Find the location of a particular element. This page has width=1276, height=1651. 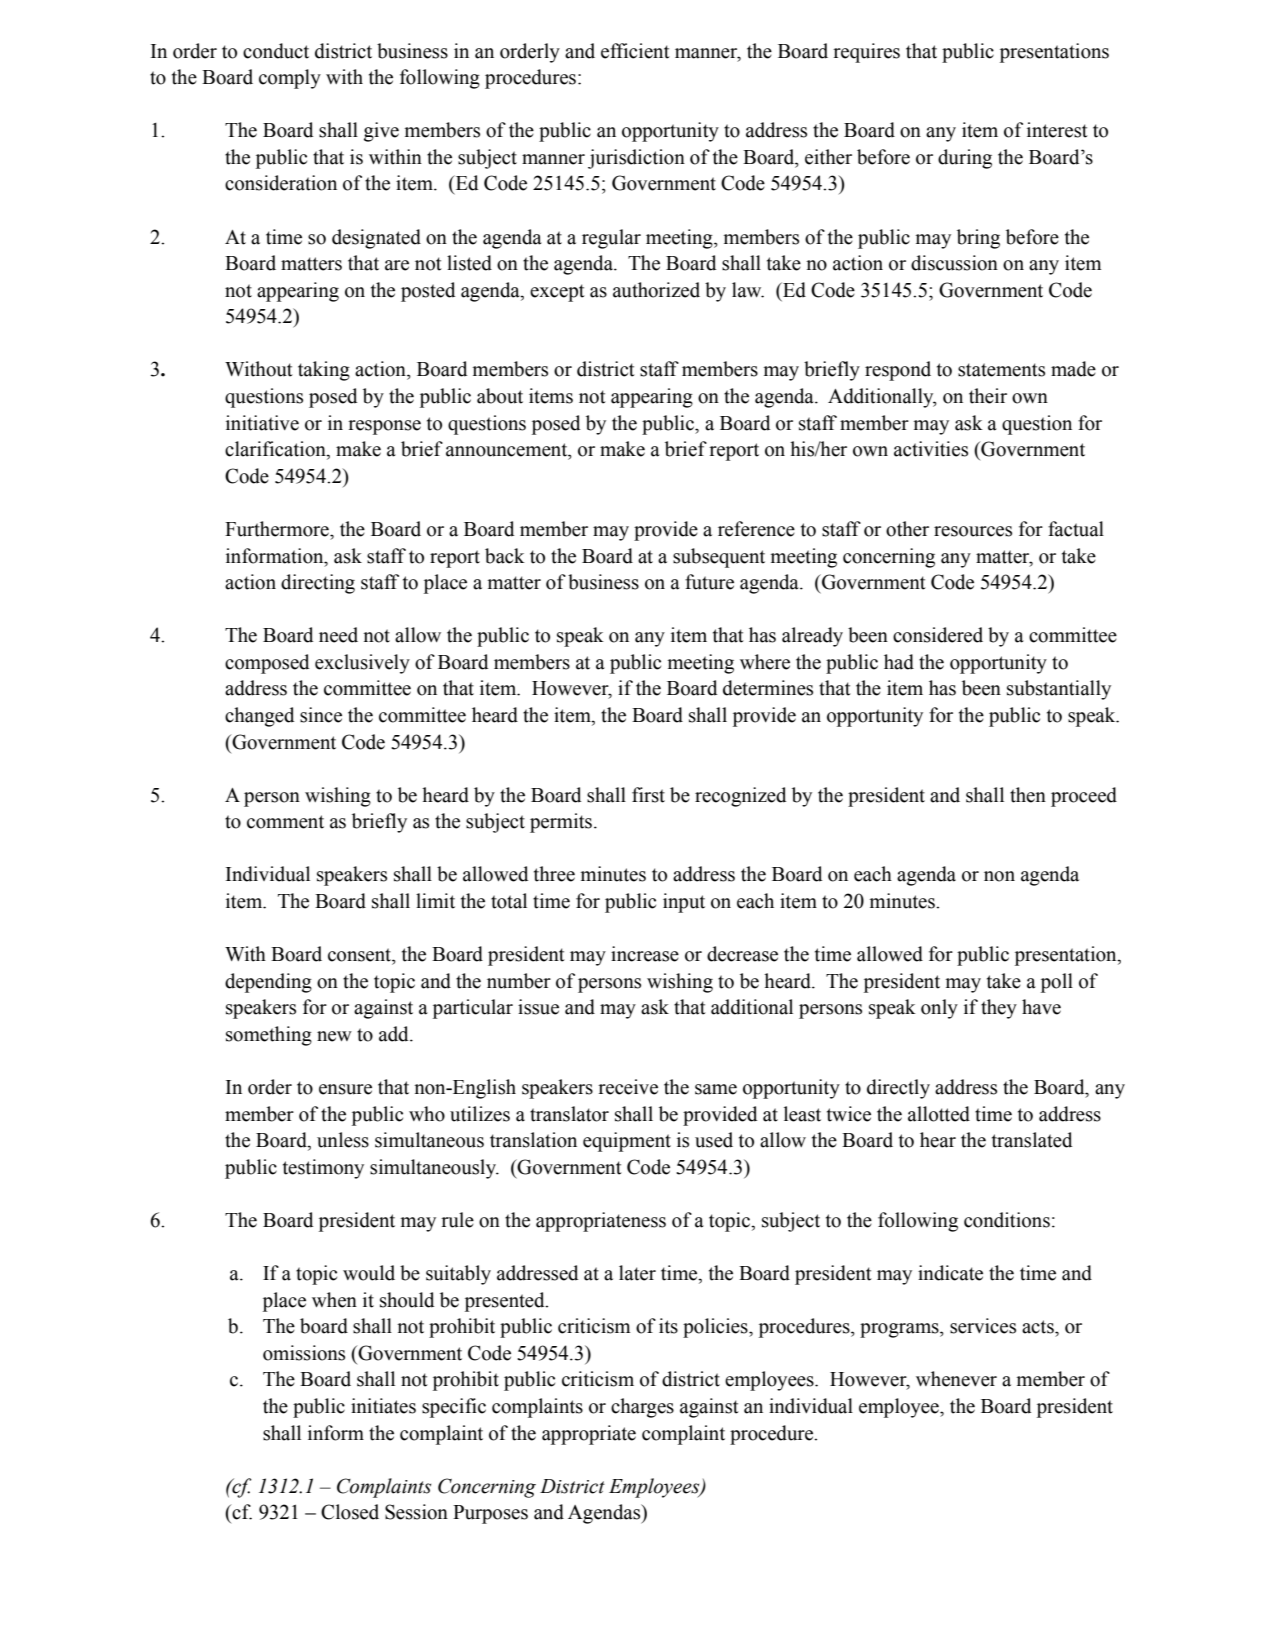

new is located at coordinates (334, 1036).
